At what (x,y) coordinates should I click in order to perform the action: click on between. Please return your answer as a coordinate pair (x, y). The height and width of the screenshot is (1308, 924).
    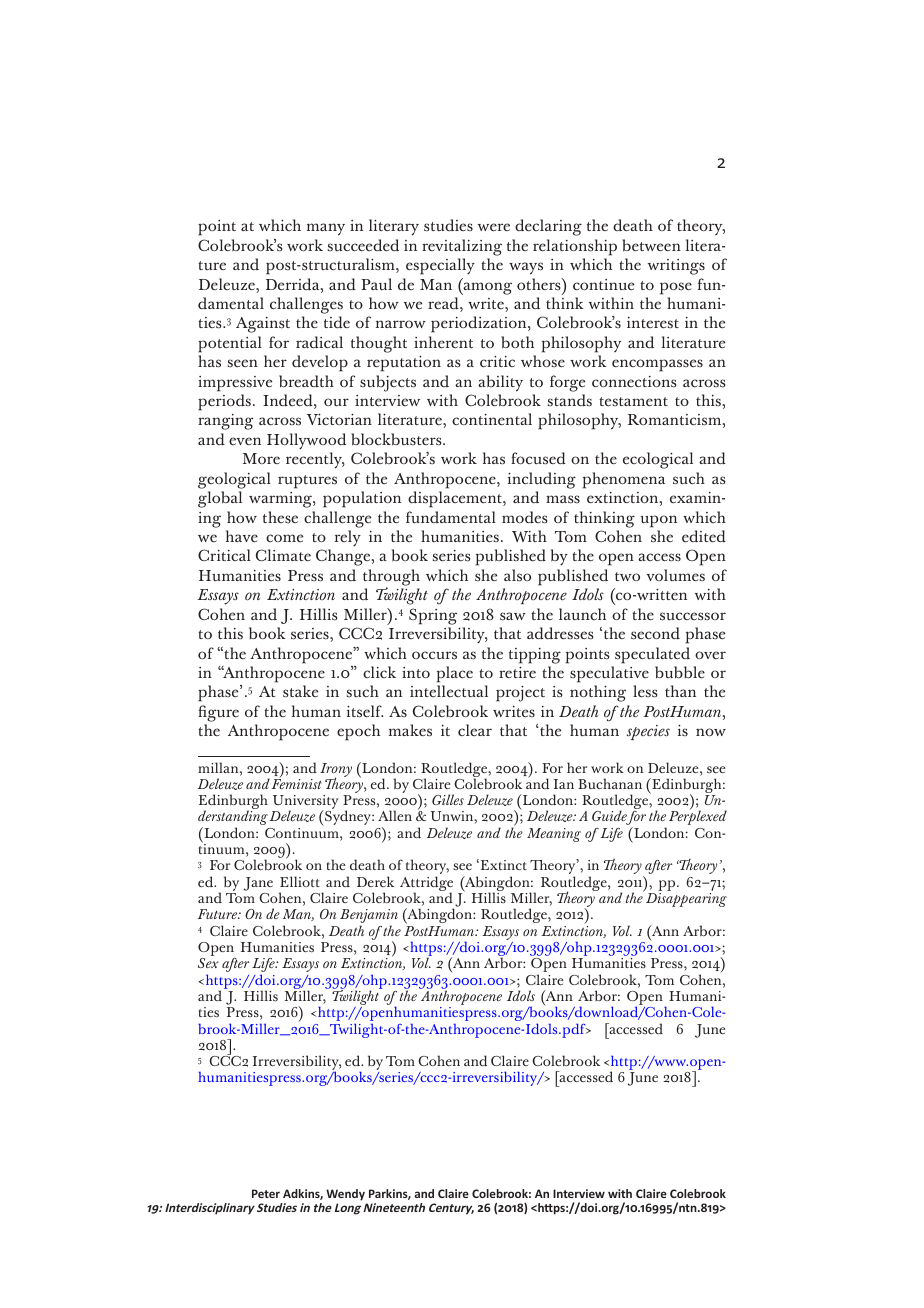
    Looking at the image, I should click on (651, 245).
